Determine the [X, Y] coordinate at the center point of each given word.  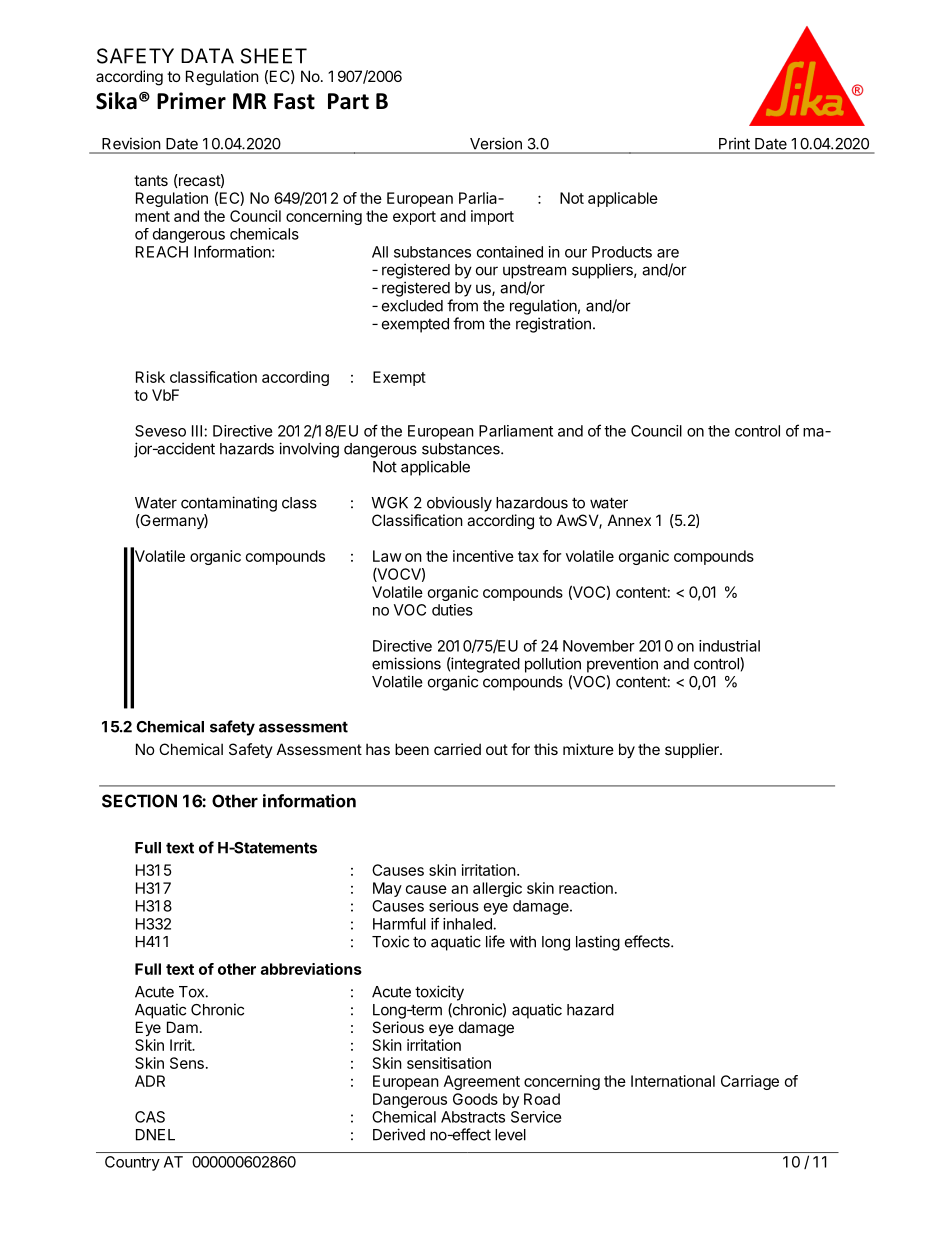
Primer [191, 101]
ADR [150, 1081]
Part [348, 101]
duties [452, 610]
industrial [729, 646]
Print [734, 143]
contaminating [229, 504]
